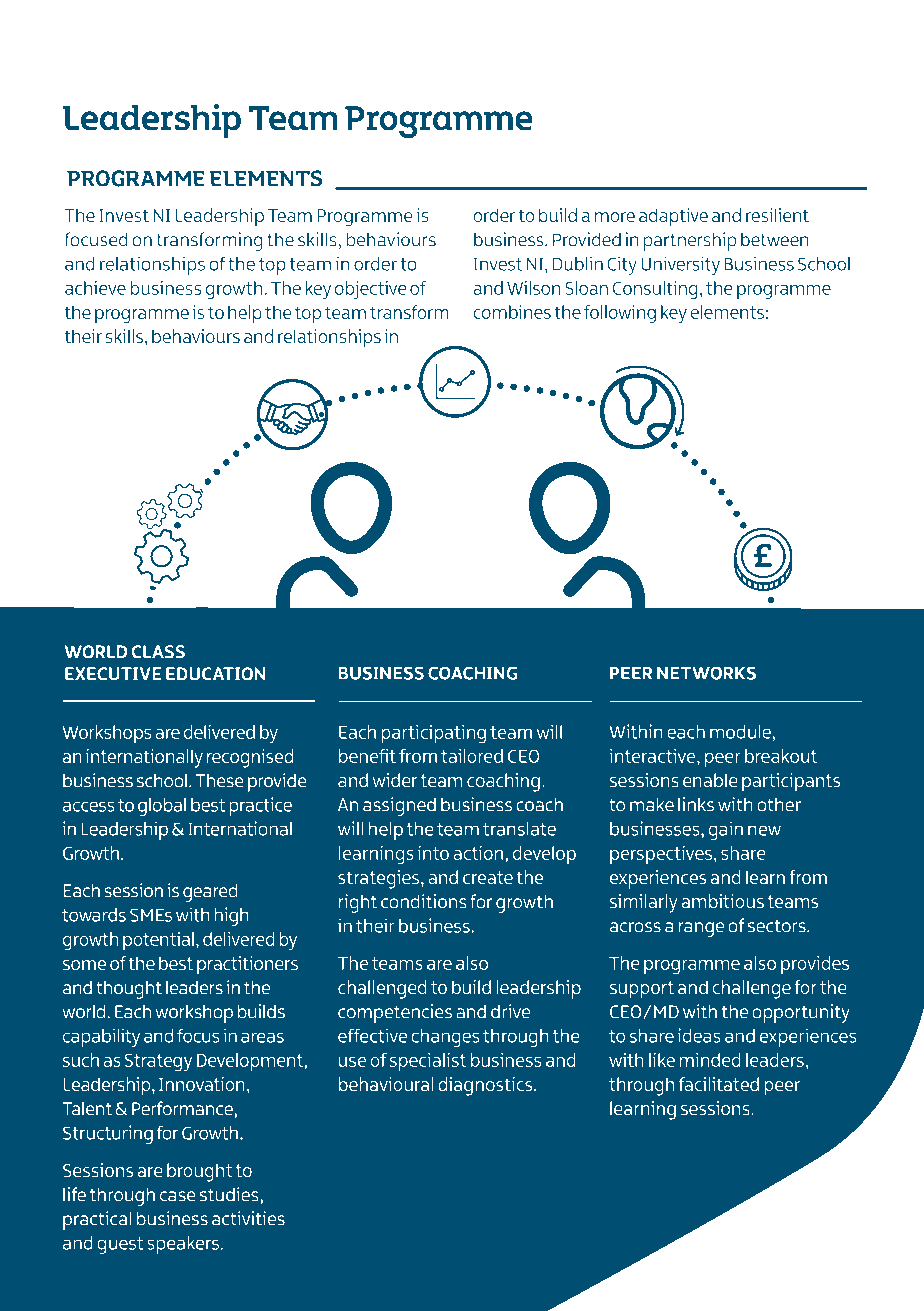 Image resolution: width=924 pixels, height=1311 pixels. I want to click on achieve, so click(95, 288).
